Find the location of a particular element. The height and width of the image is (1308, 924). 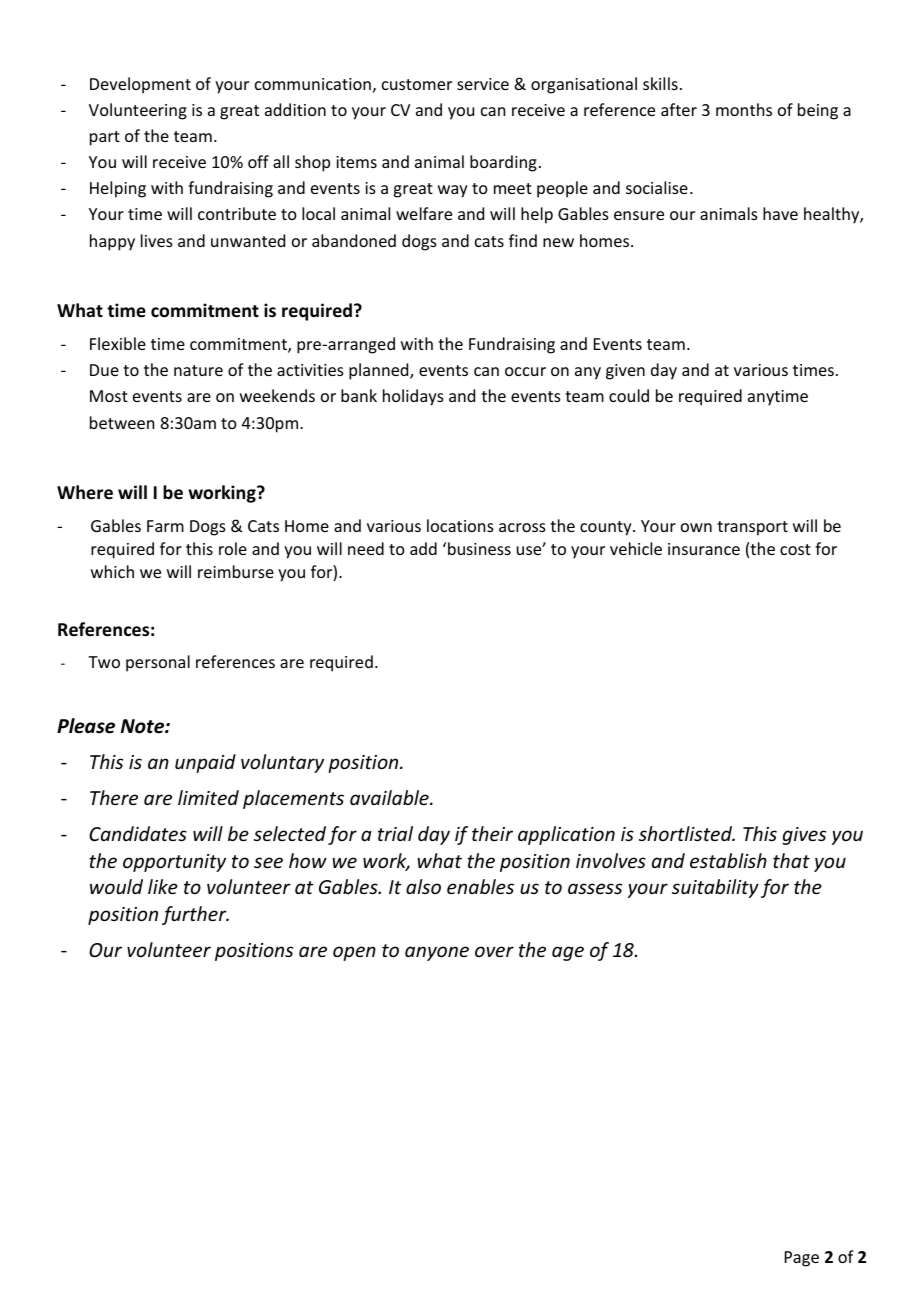

locations is located at coordinates (460, 525).
